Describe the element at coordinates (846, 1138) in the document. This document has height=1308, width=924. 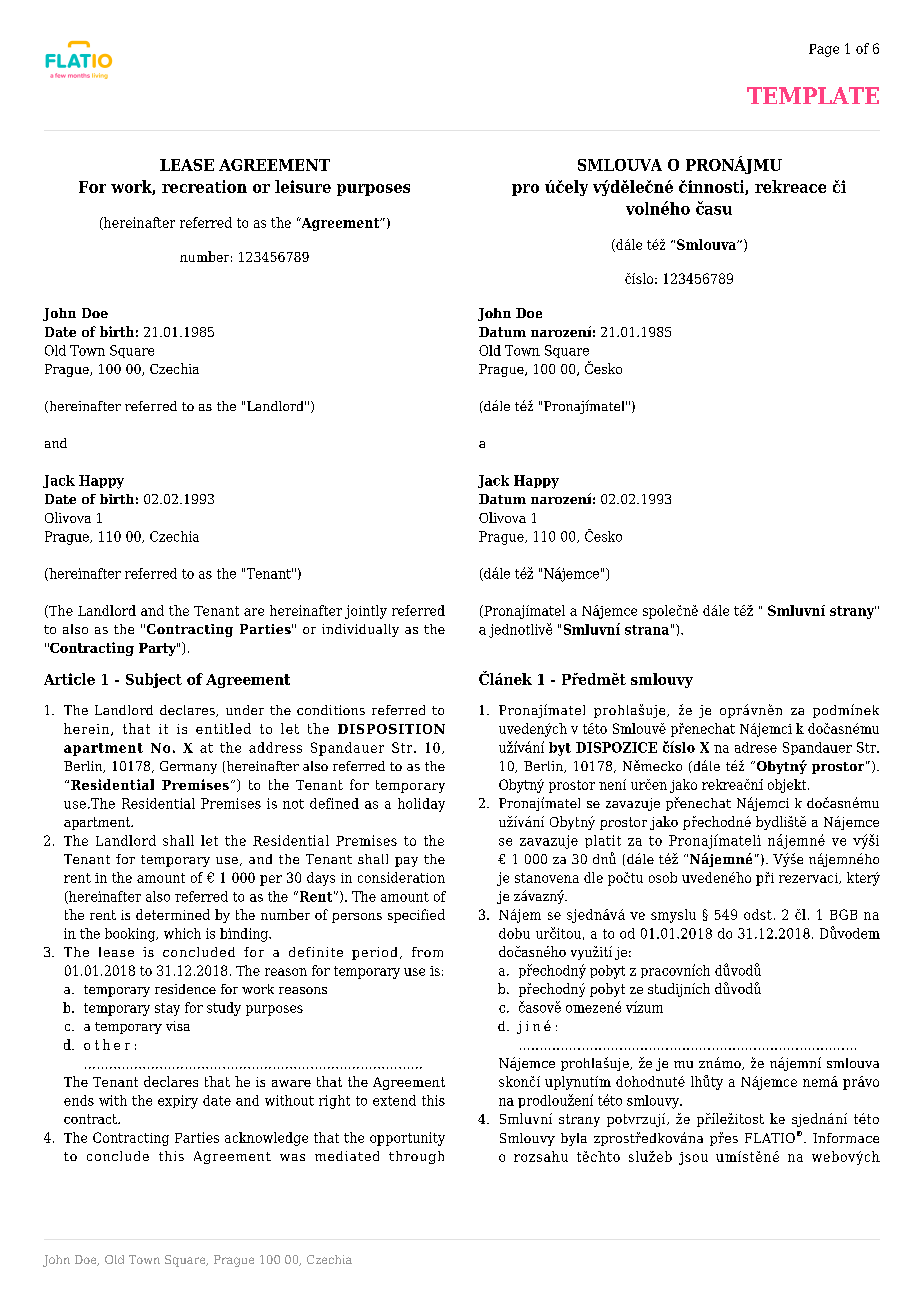
I see `Informace` at that location.
